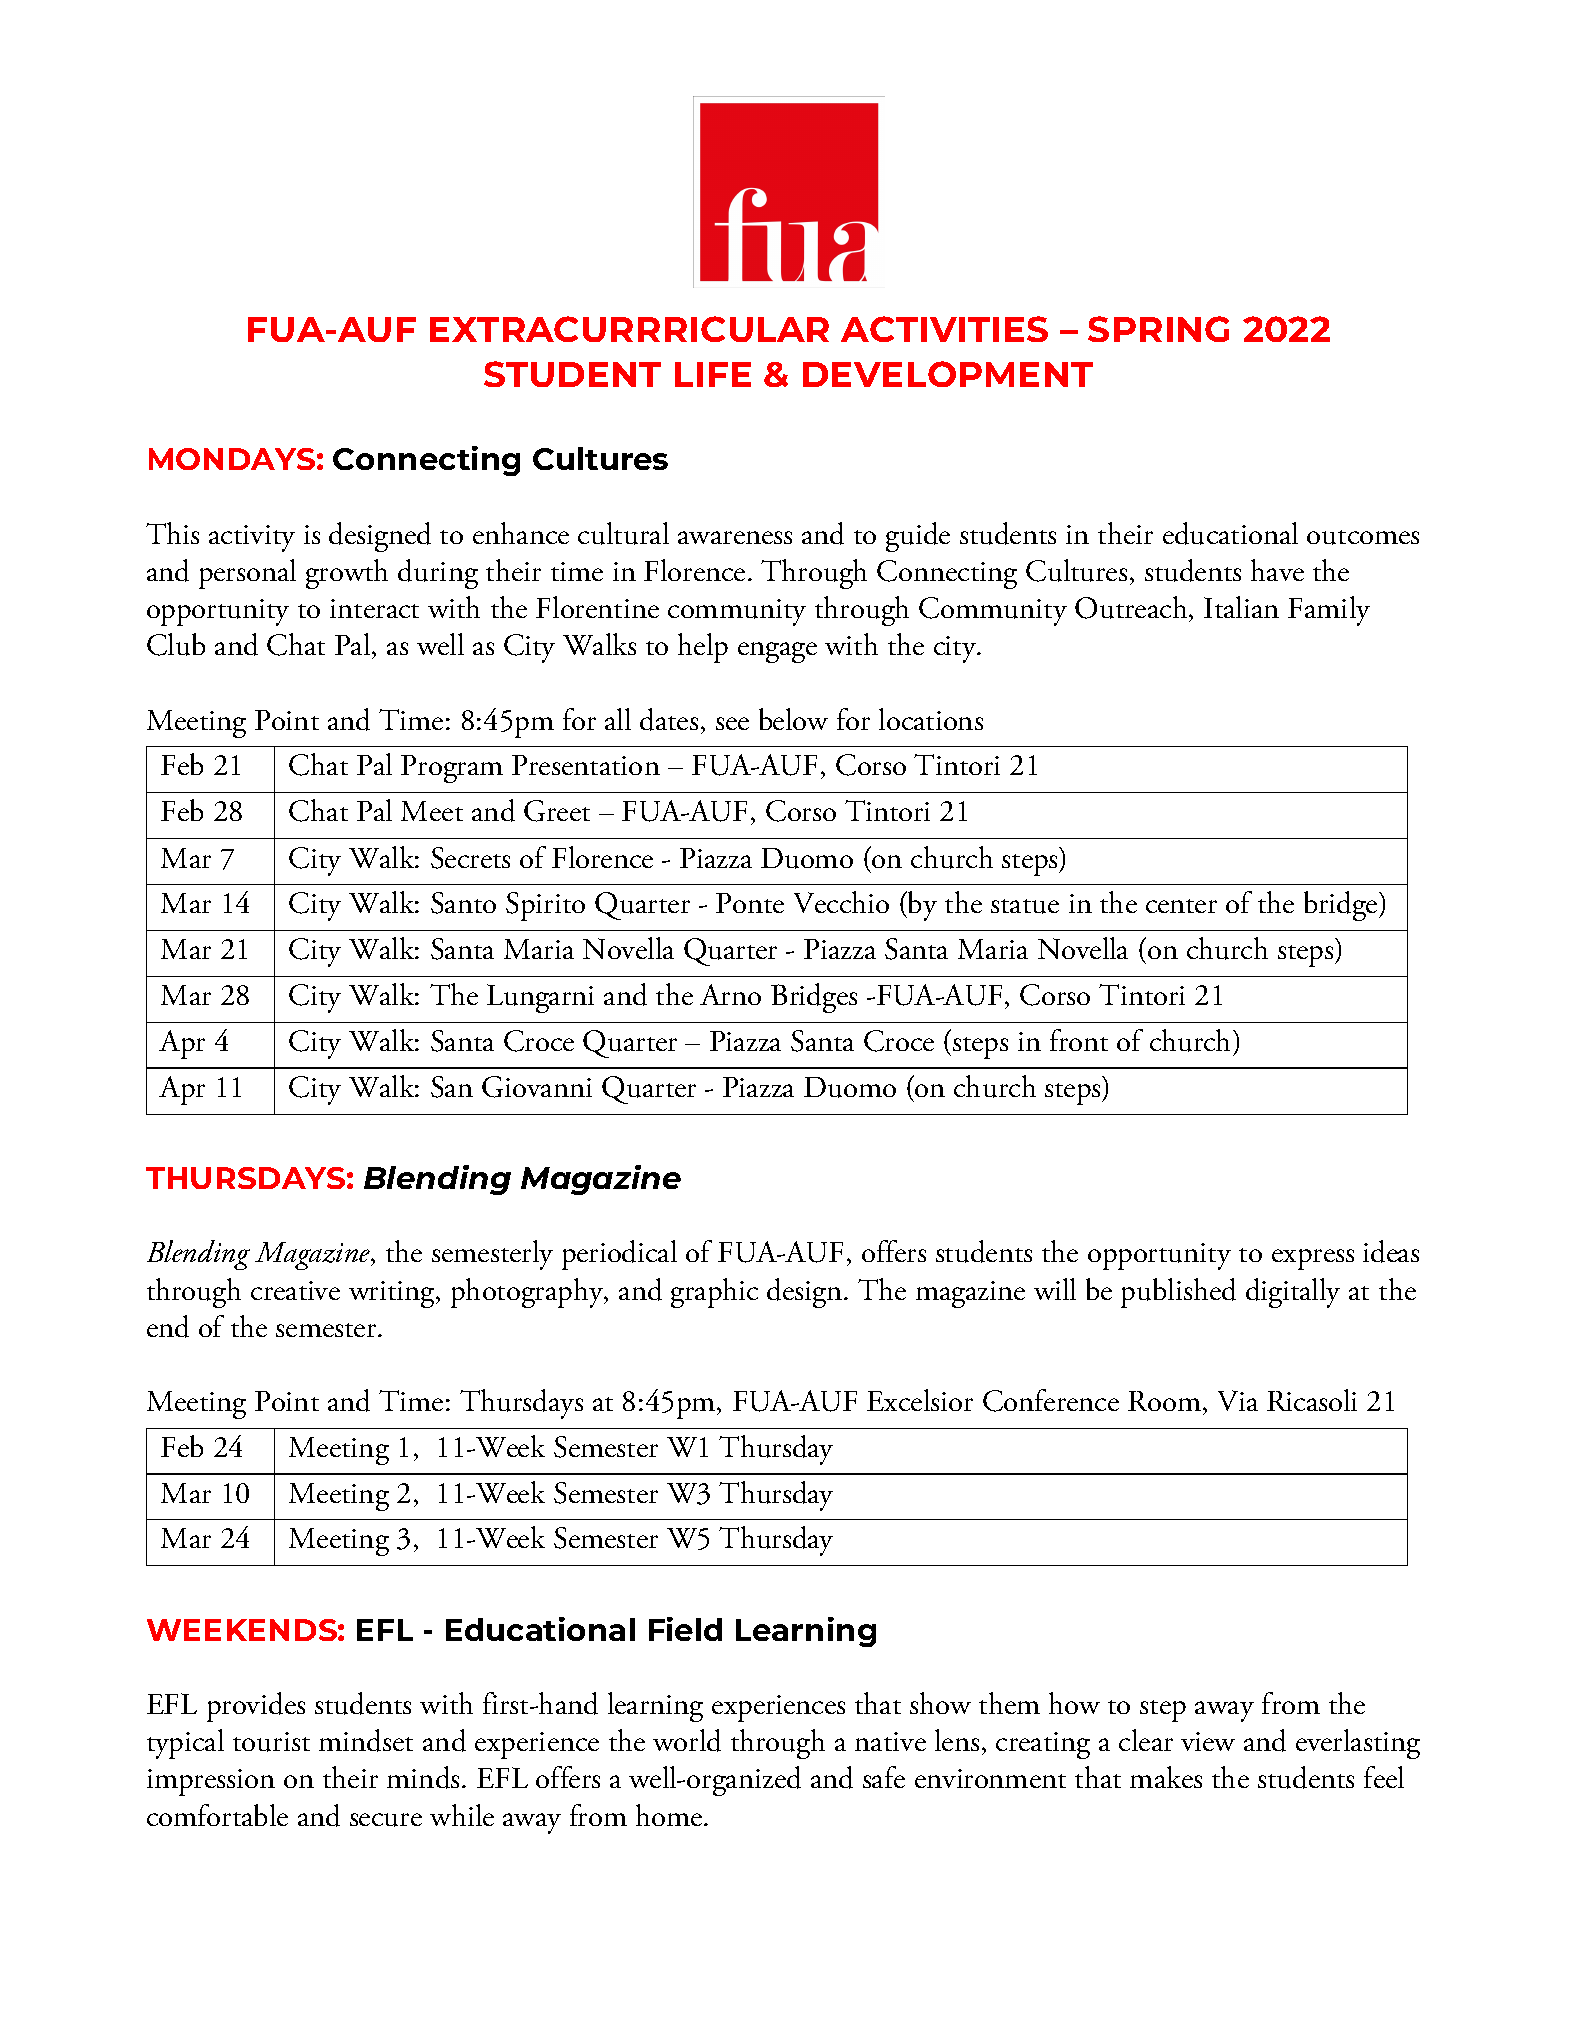 This screenshot has height=2042, width=1578. I want to click on Arno, so click(730, 994).
